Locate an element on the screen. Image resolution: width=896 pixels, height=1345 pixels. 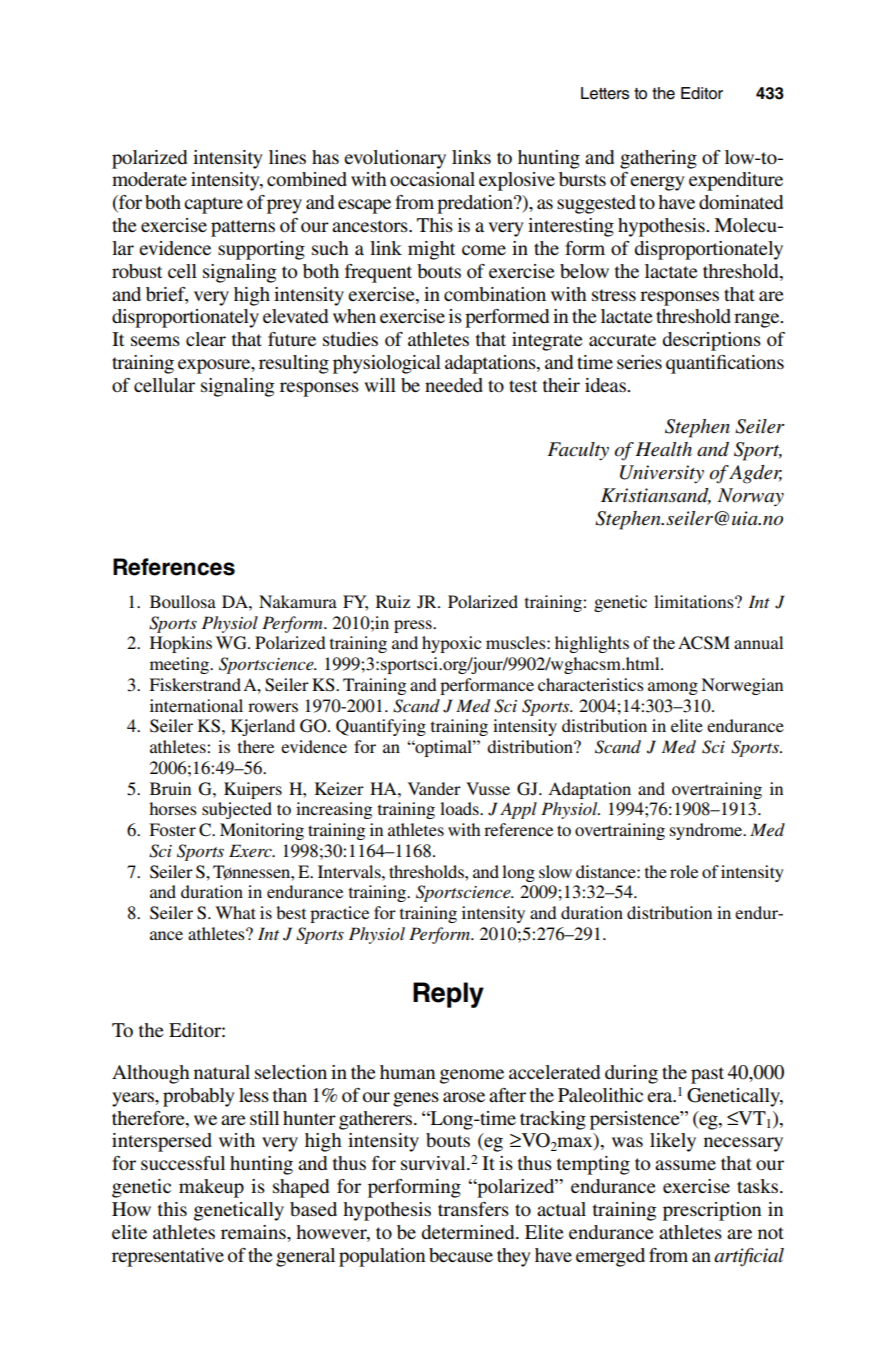
lines is located at coordinates (287, 157).
